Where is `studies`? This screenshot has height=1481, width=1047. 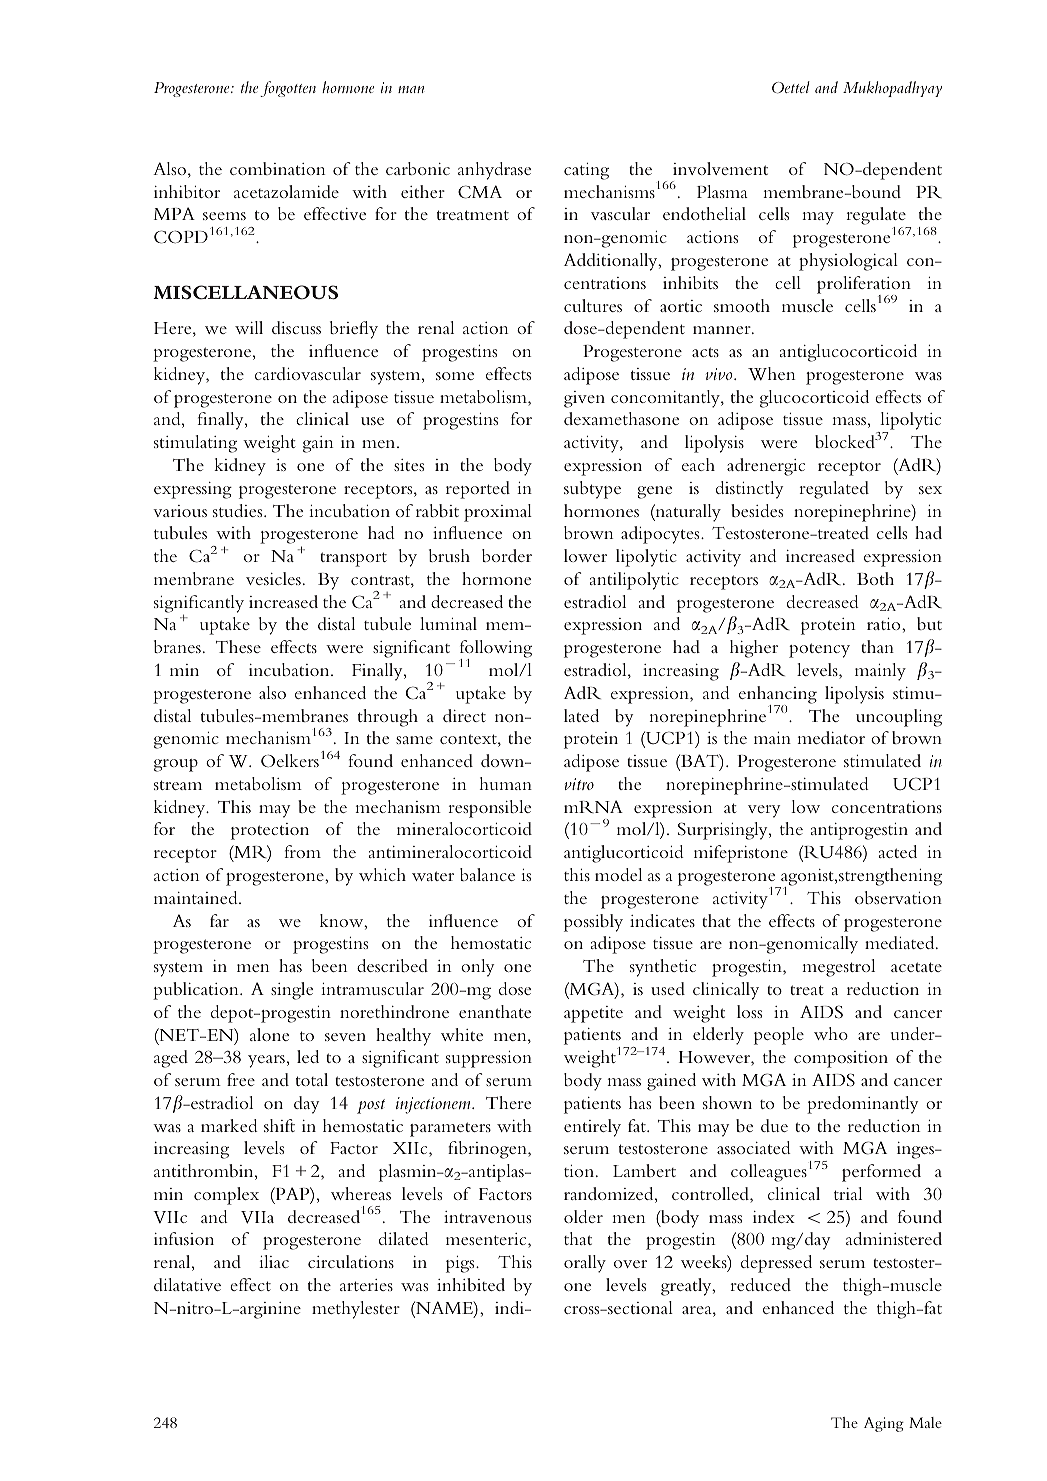 studies is located at coordinates (239, 510).
